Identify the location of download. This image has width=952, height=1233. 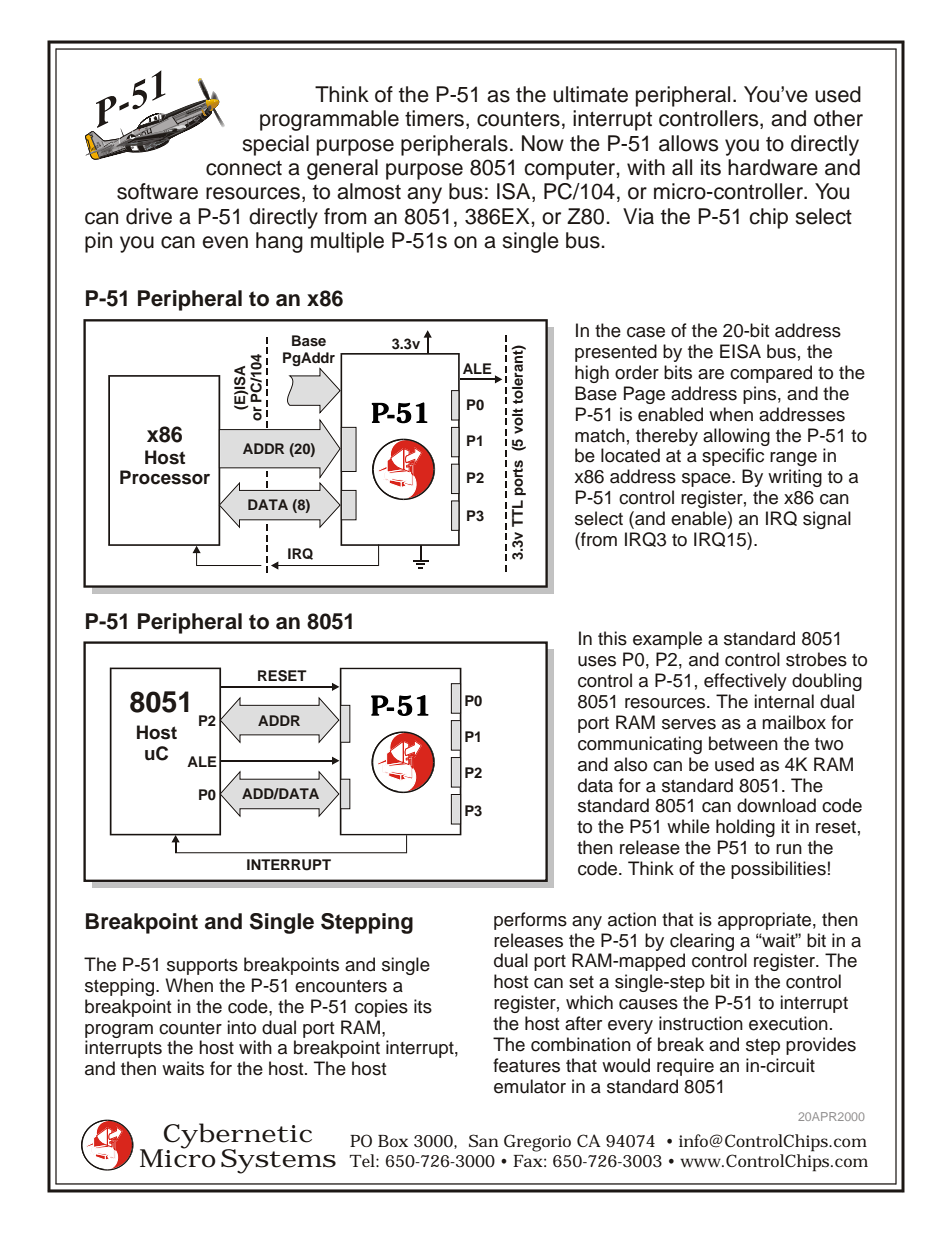
(776, 805).
